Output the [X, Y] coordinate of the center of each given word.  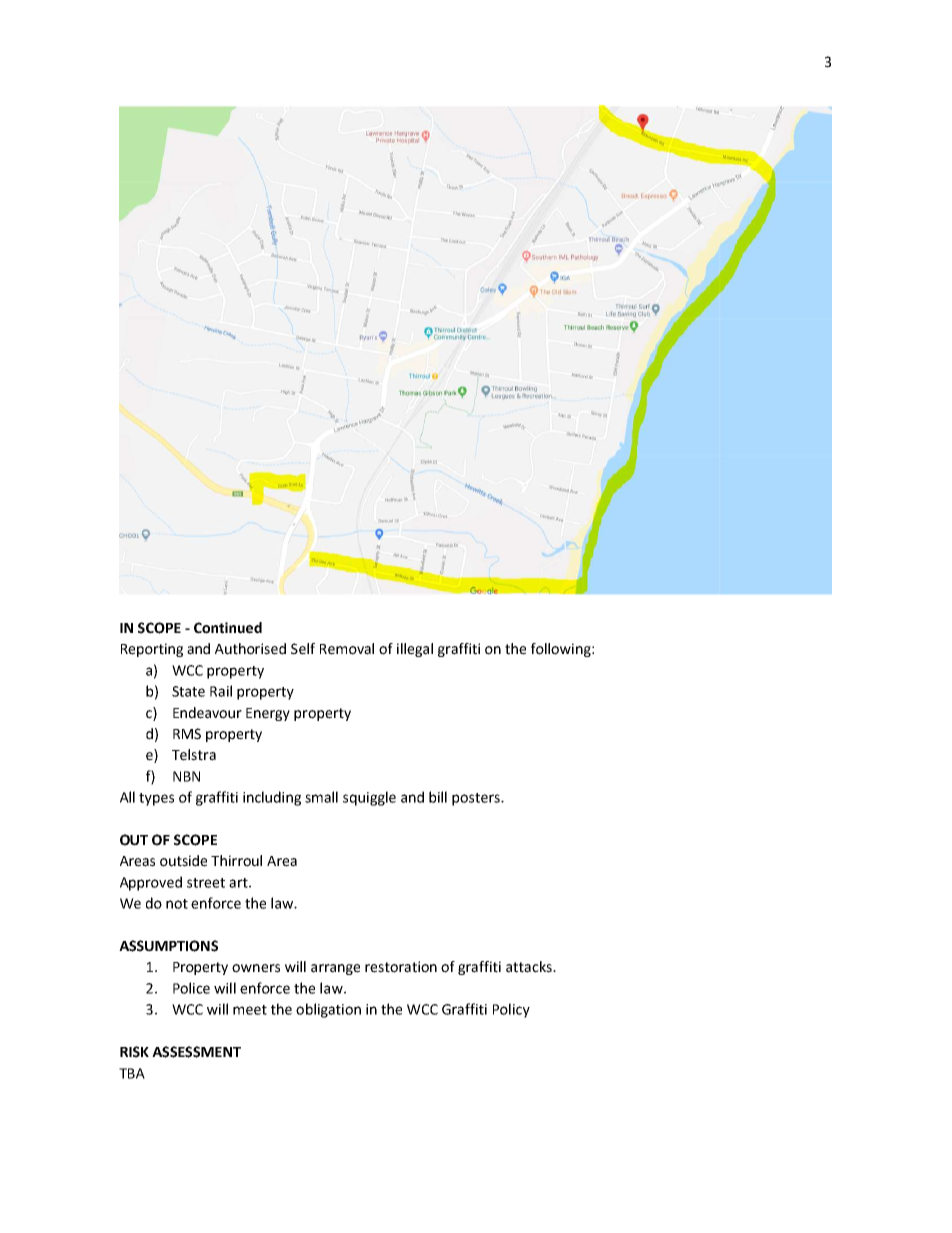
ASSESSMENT [196, 1052]
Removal [347, 649]
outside [183, 861]
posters [477, 799]
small [321, 797]
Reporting [152, 650]
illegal [415, 650]
